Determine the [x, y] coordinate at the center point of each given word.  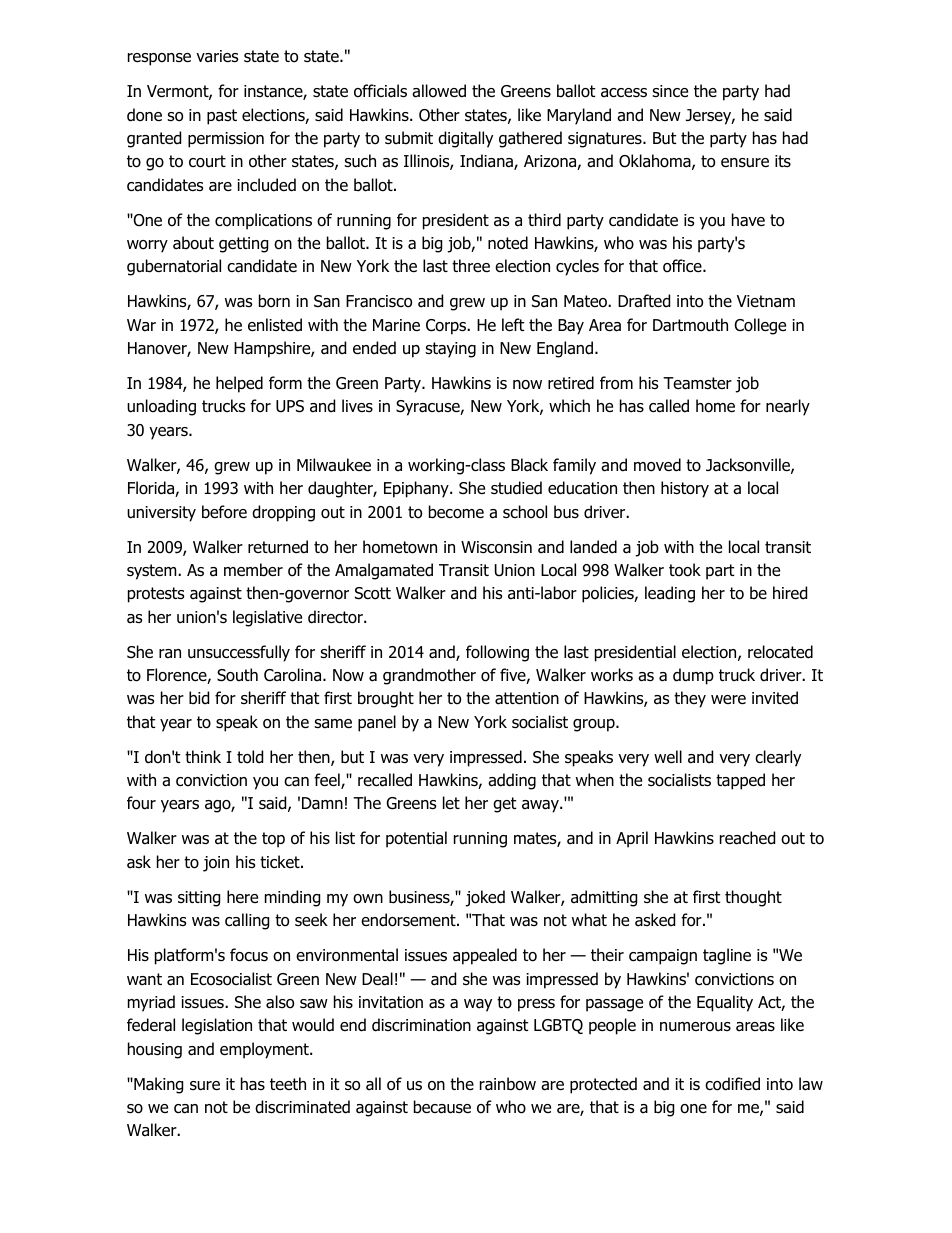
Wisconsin [496, 547]
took [685, 570]
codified [732, 1084]
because [442, 1107]
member [253, 570]
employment [265, 1050]
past [222, 117]
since [670, 91]
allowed [439, 91]
